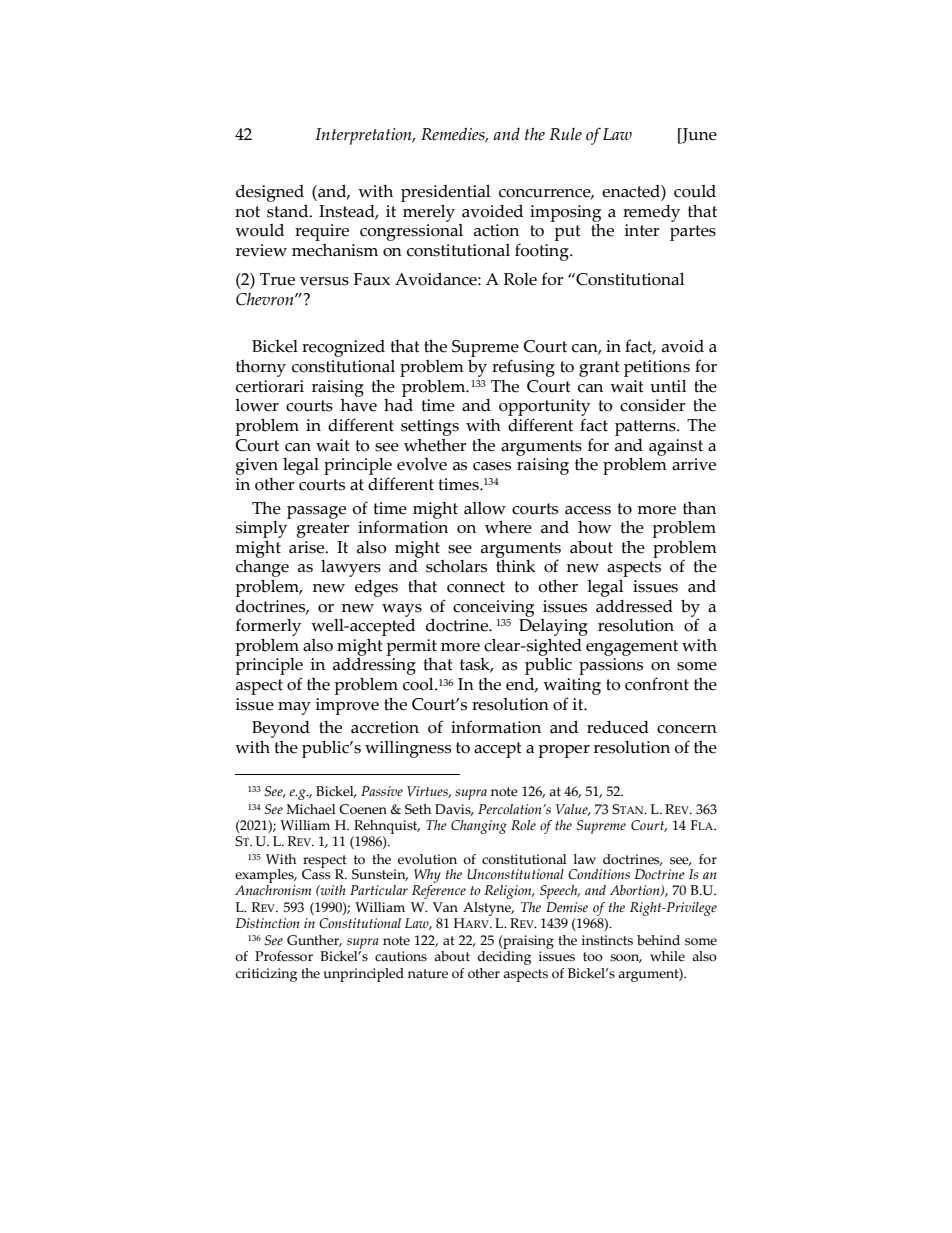 Image resolution: width=952 pixels, height=1233 pixels. Describe the element at coordinates (657, 684) in the image. I see `confront` at that location.
